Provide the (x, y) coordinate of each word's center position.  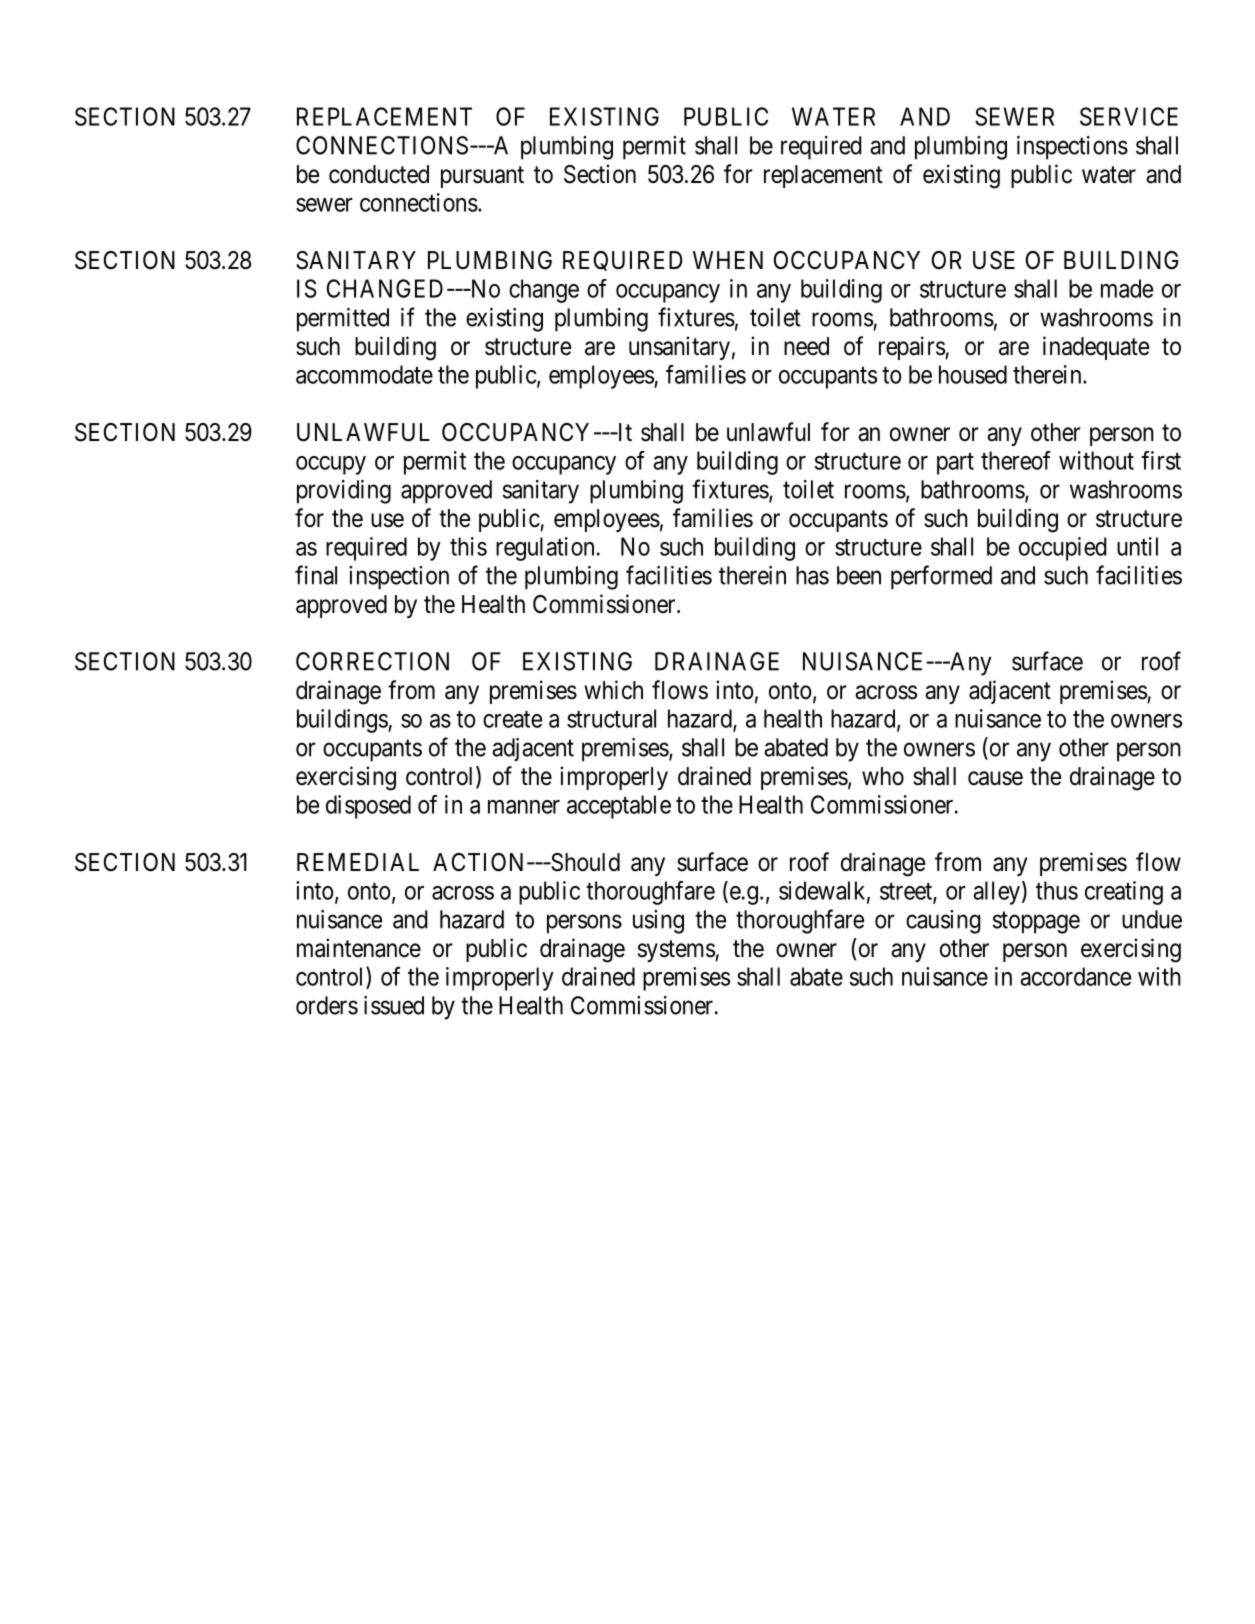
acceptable (619, 807)
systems (677, 951)
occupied (1063, 549)
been (859, 575)
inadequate (1096, 348)
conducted (379, 174)
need (806, 346)
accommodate (364, 374)
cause (995, 778)
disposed (368, 807)
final (316, 575)
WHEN (728, 260)
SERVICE (1129, 116)
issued (394, 1005)
